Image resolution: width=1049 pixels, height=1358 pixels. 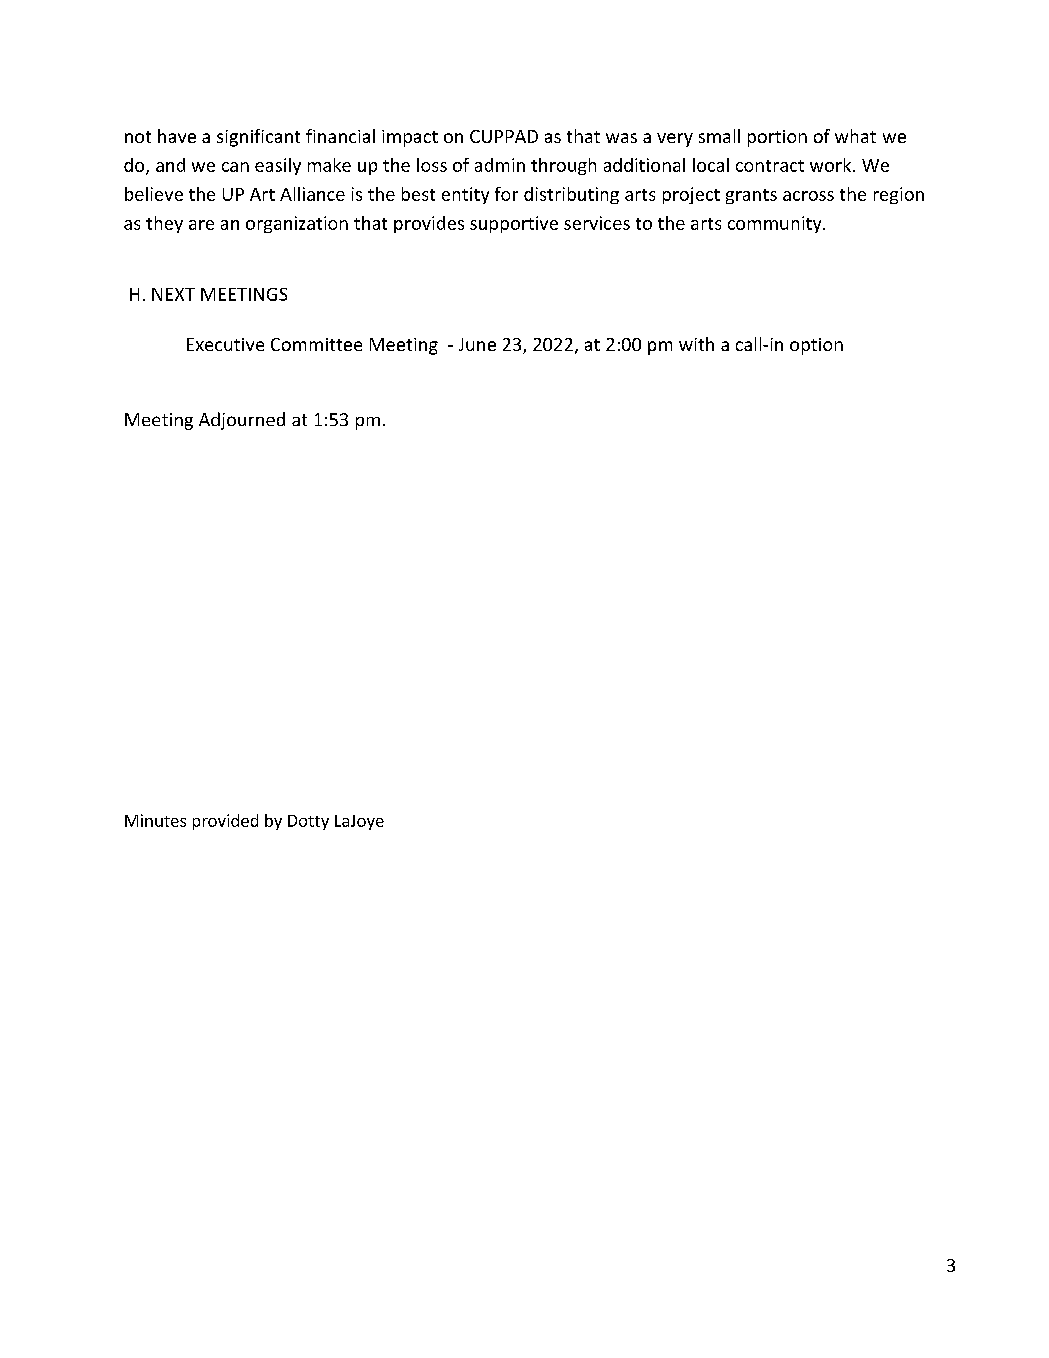 What do you see at coordinates (832, 165) in the document?
I see `work` at bounding box center [832, 165].
